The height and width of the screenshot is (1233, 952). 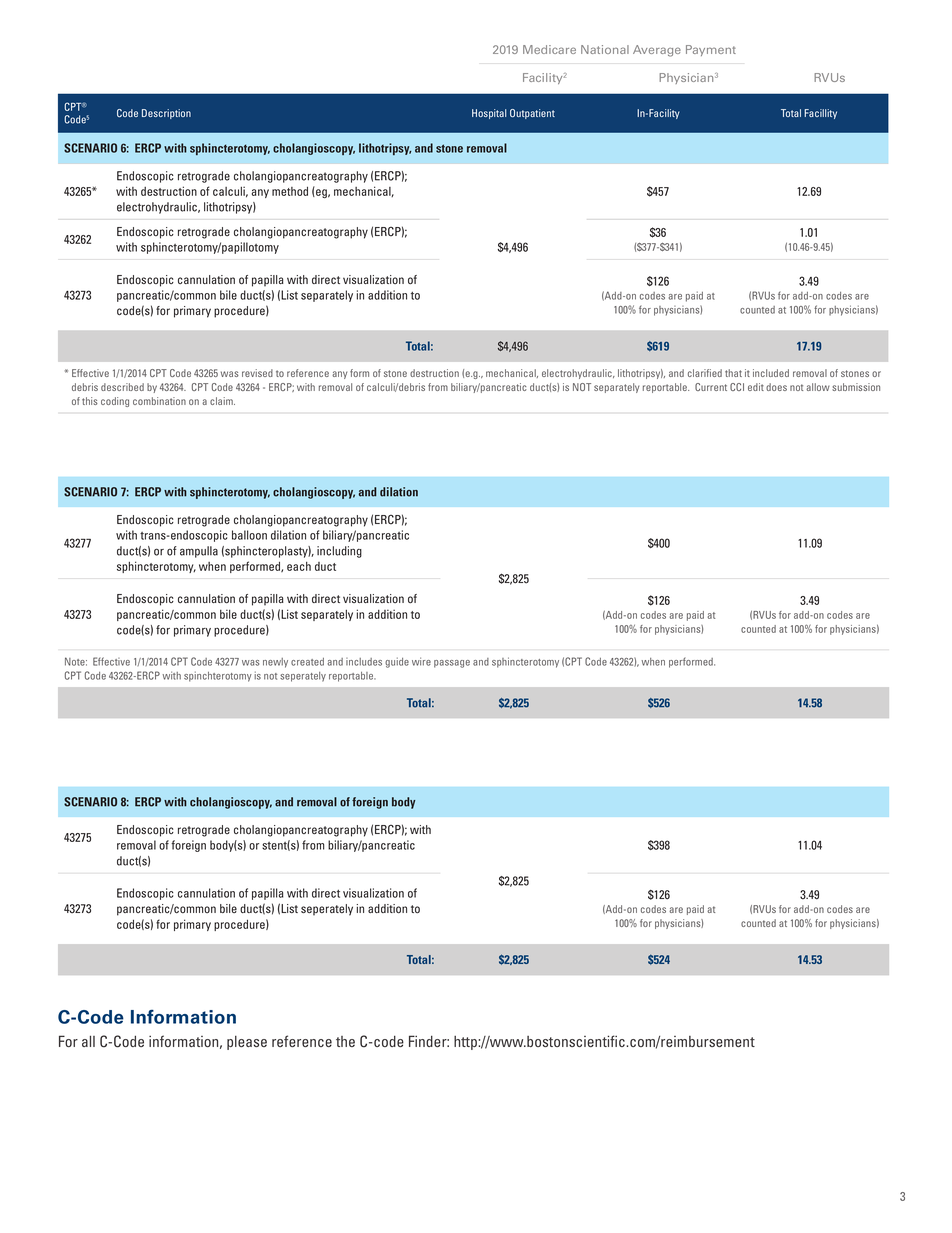 I want to click on please, so click(x=247, y=1043).
